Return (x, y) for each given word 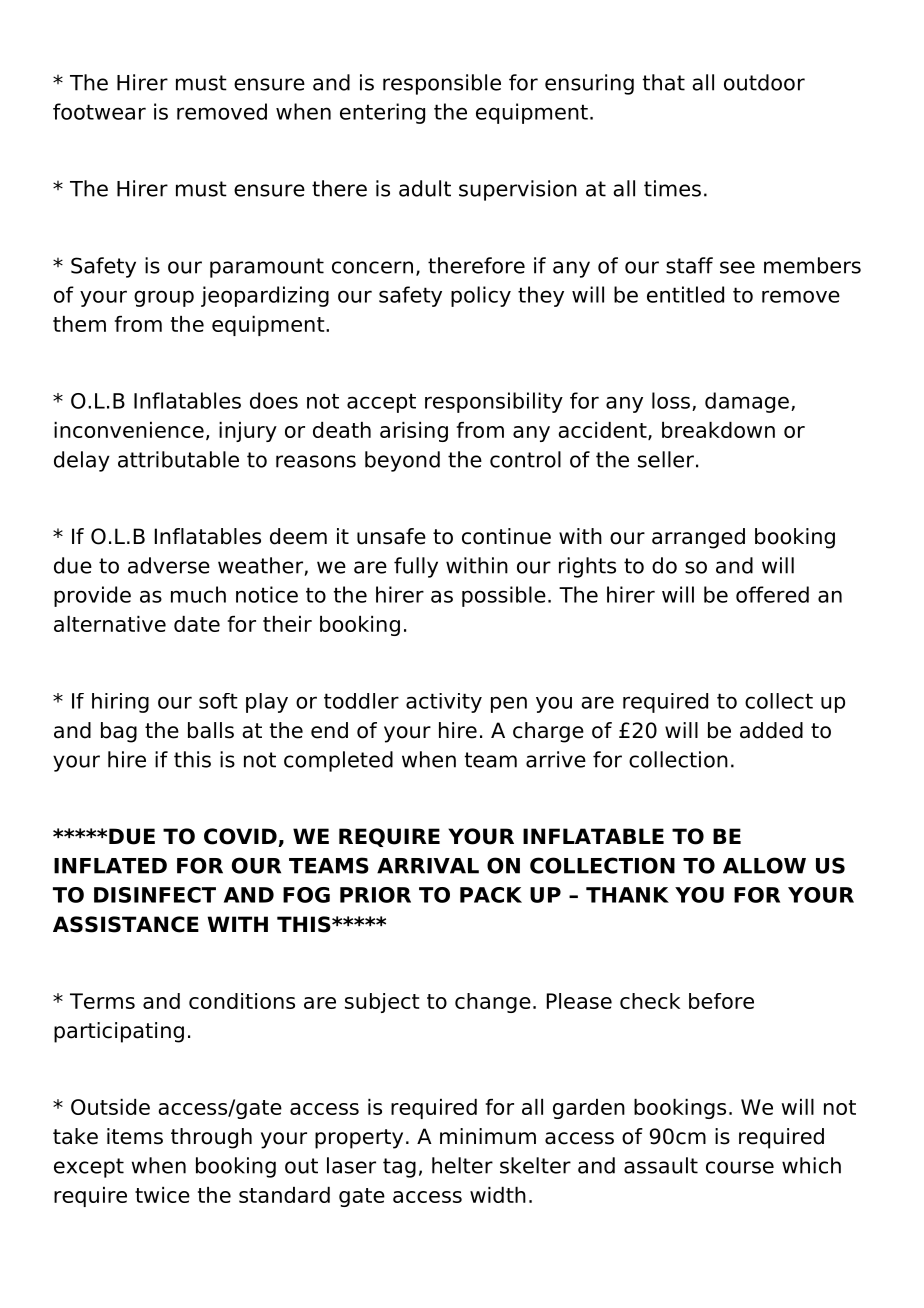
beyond (402, 461)
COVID (241, 837)
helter (462, 1165)
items (135, 1136)
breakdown (718, 430)
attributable (178, 459)
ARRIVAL (428, 866)
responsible (442, 84)
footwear (99, 111)
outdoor (764, 82)
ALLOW (764, 865)
